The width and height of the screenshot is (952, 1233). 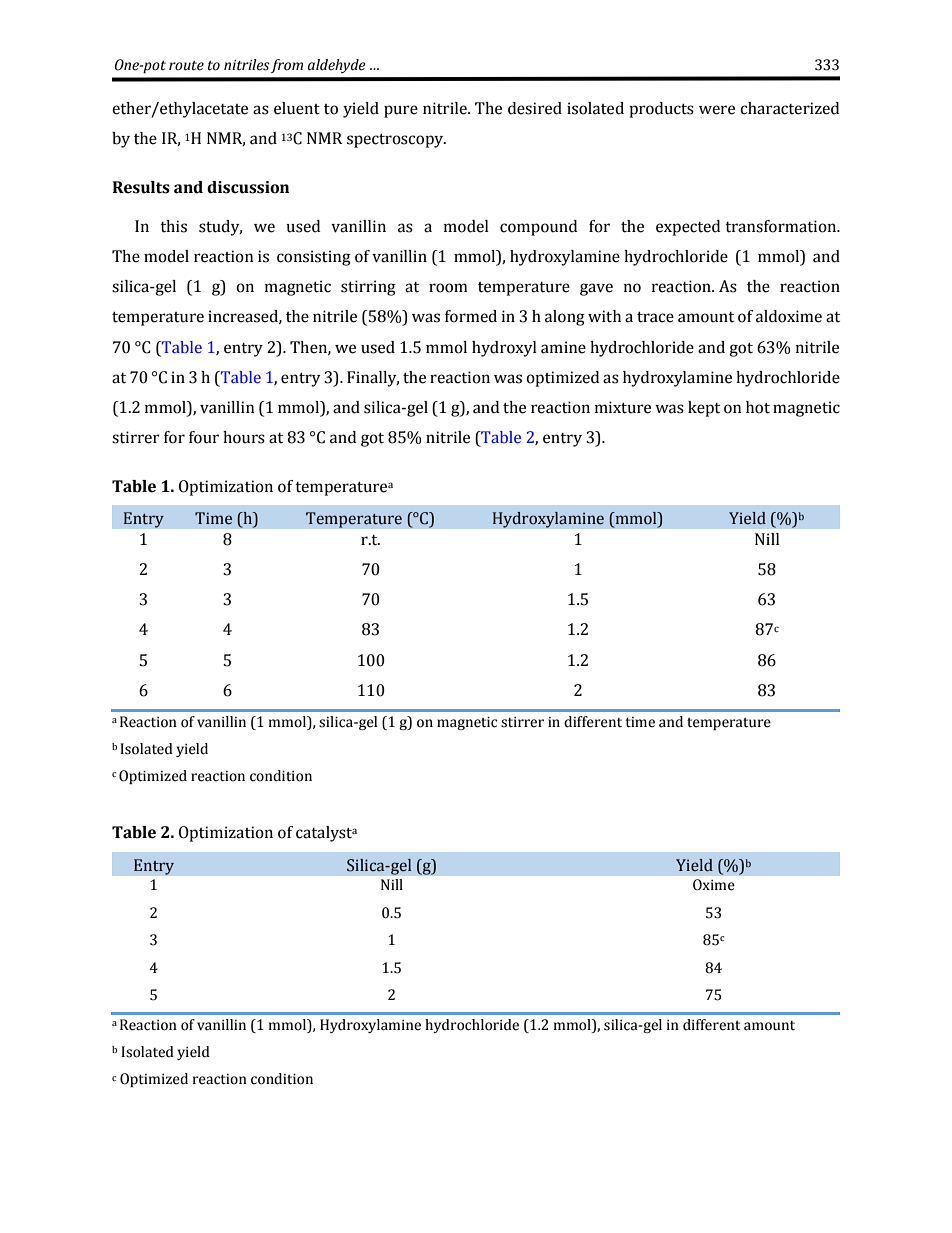 I want to click on stirring, so click(x=368, y=288).
